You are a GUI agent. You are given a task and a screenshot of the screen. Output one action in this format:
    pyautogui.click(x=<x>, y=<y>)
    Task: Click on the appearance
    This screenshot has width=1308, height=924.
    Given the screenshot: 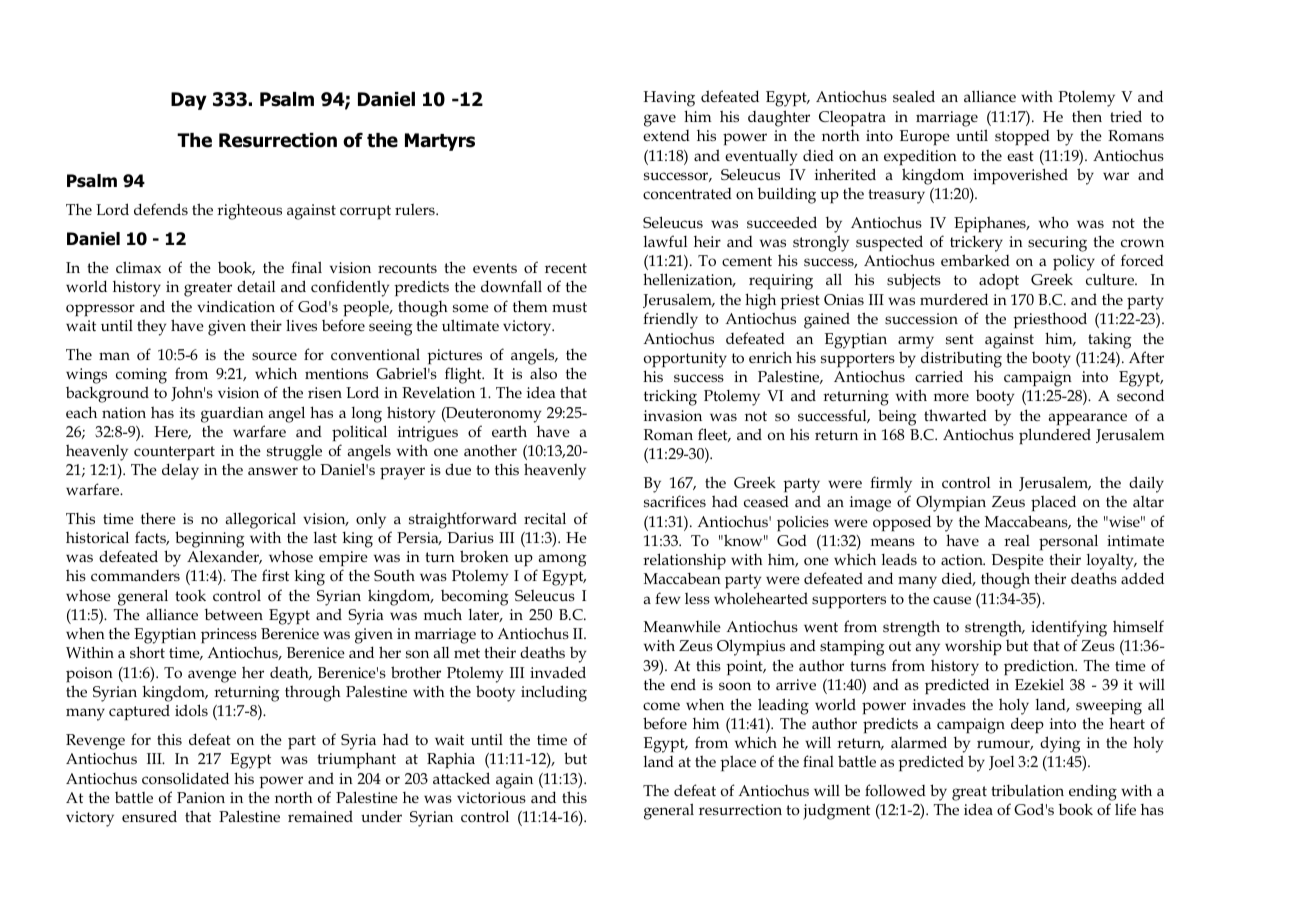 What is the action you would take?
    pyautogui.click(x=1087, y=419)
